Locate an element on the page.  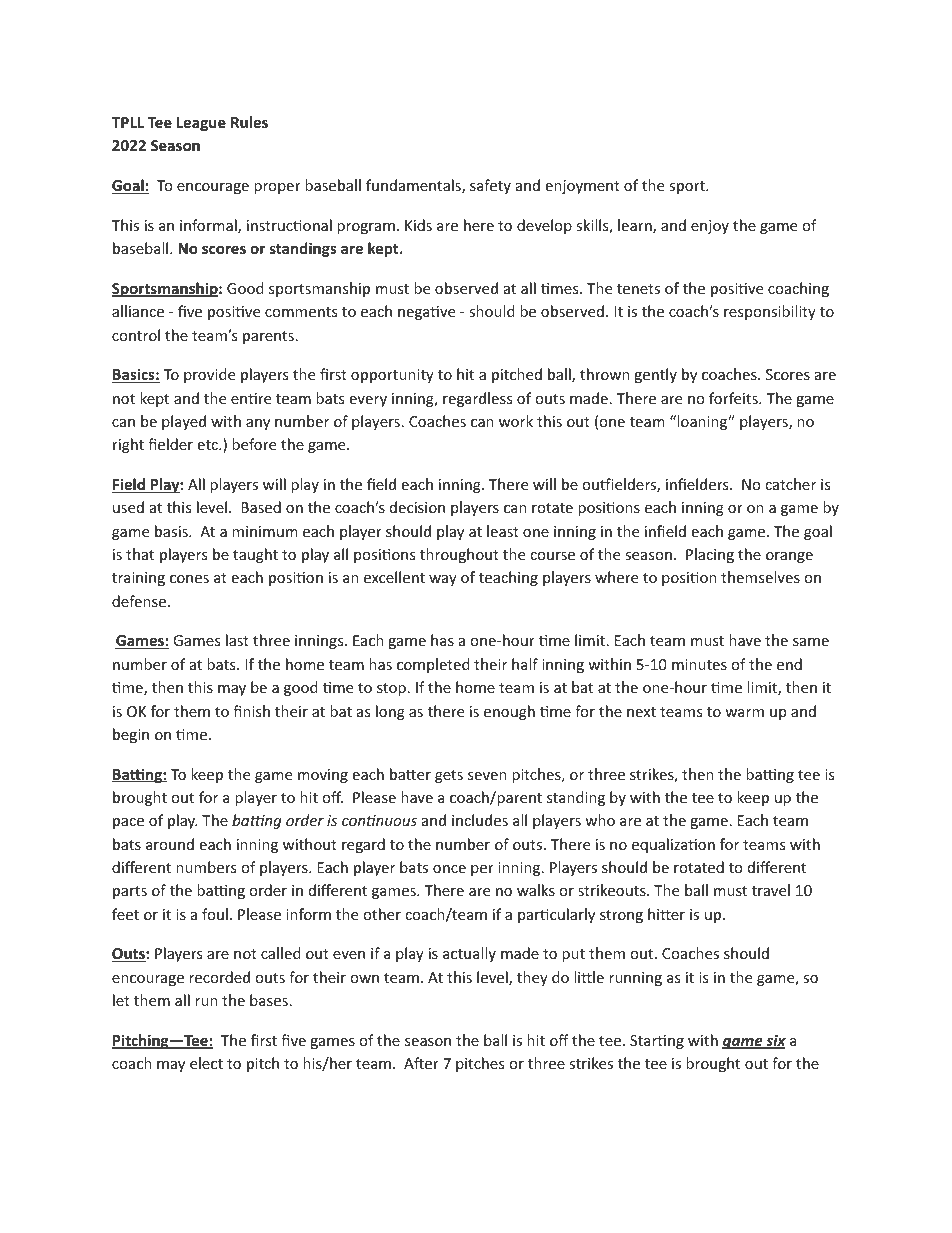
League is located at coordinates (201, 124).
